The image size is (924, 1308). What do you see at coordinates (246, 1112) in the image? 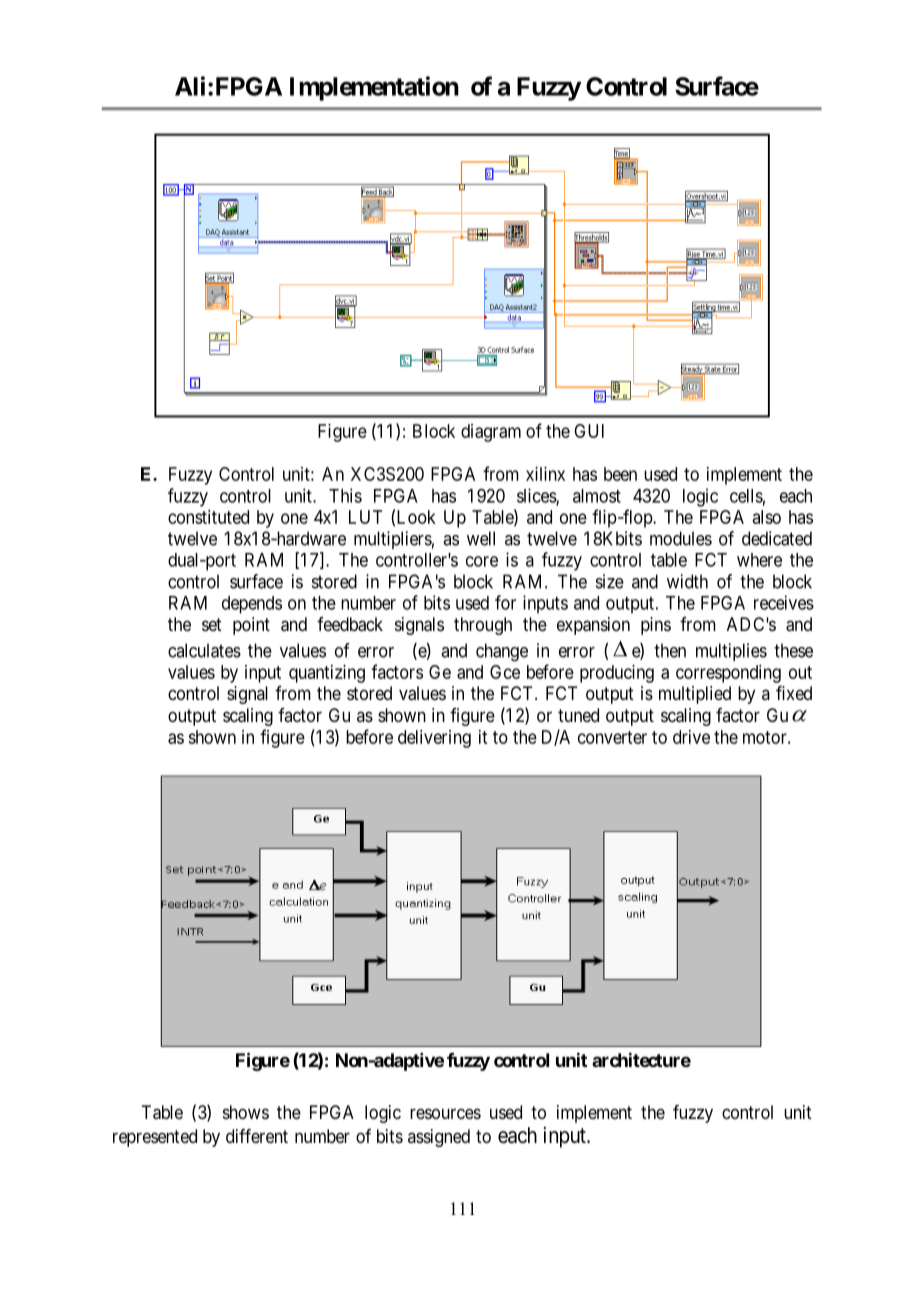
I see `shows` at bounding box center [246, 1112].
